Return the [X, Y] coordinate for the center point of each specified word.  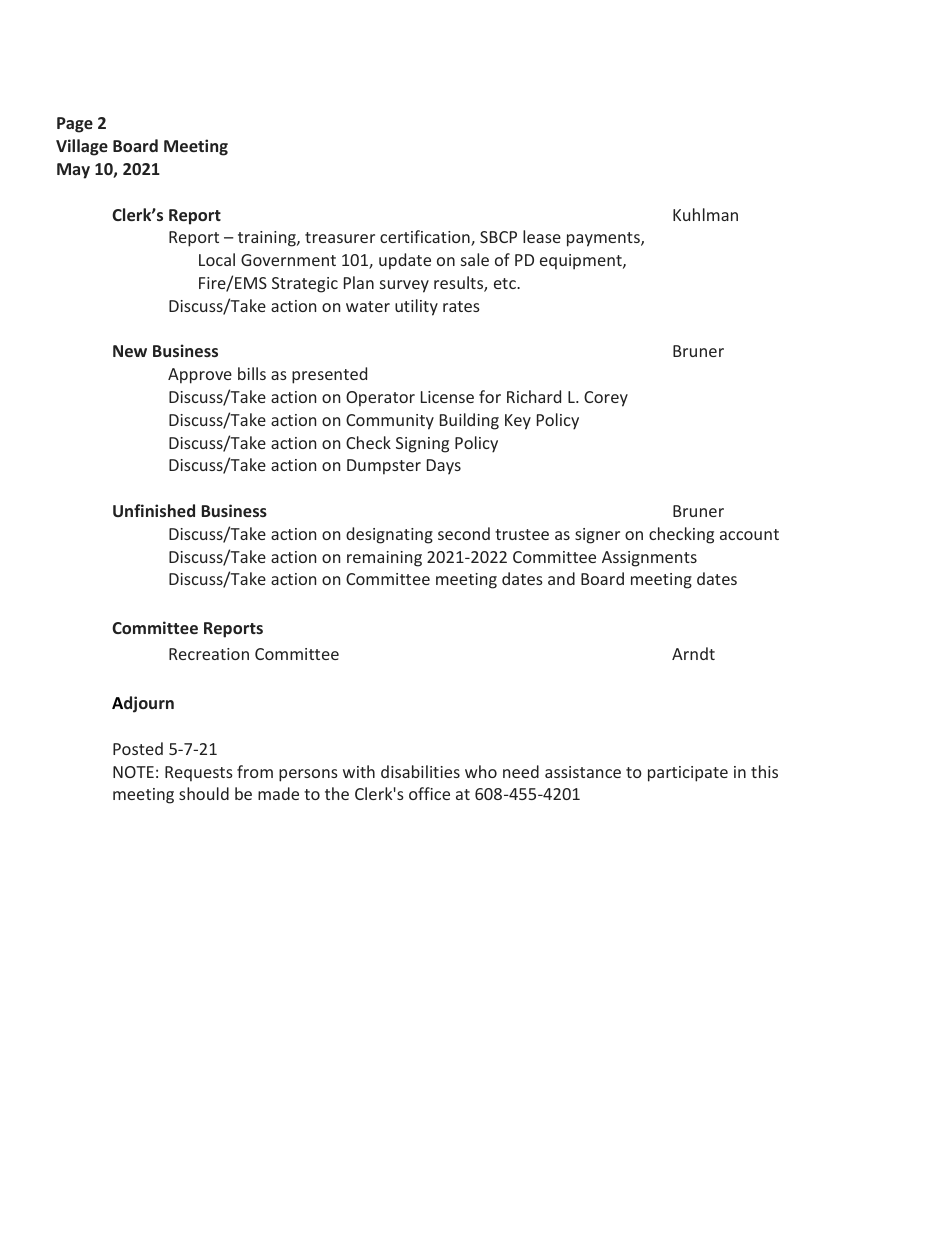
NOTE [133, 772]
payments [604, 239]
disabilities [420, 771]
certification [426, 238]
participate [688, 774]
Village [82, 147]
